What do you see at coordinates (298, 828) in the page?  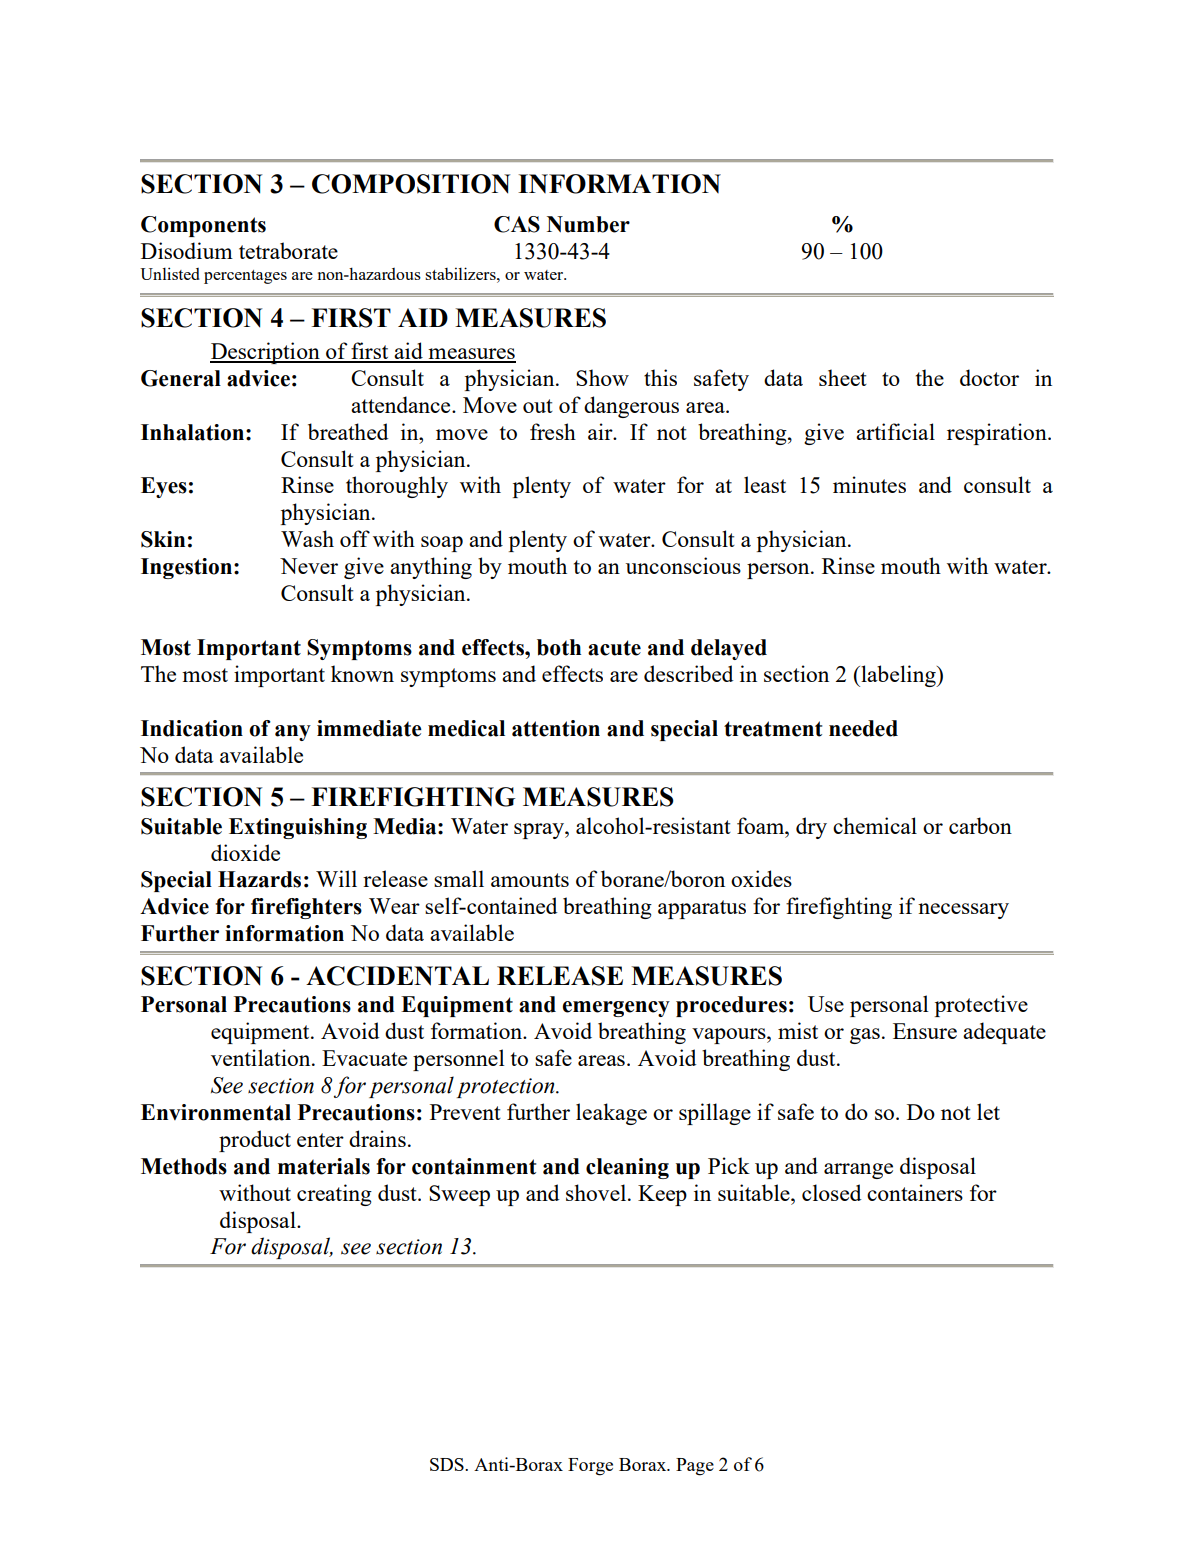 I see `Extinguishing` at bounding box center [298, 828].
